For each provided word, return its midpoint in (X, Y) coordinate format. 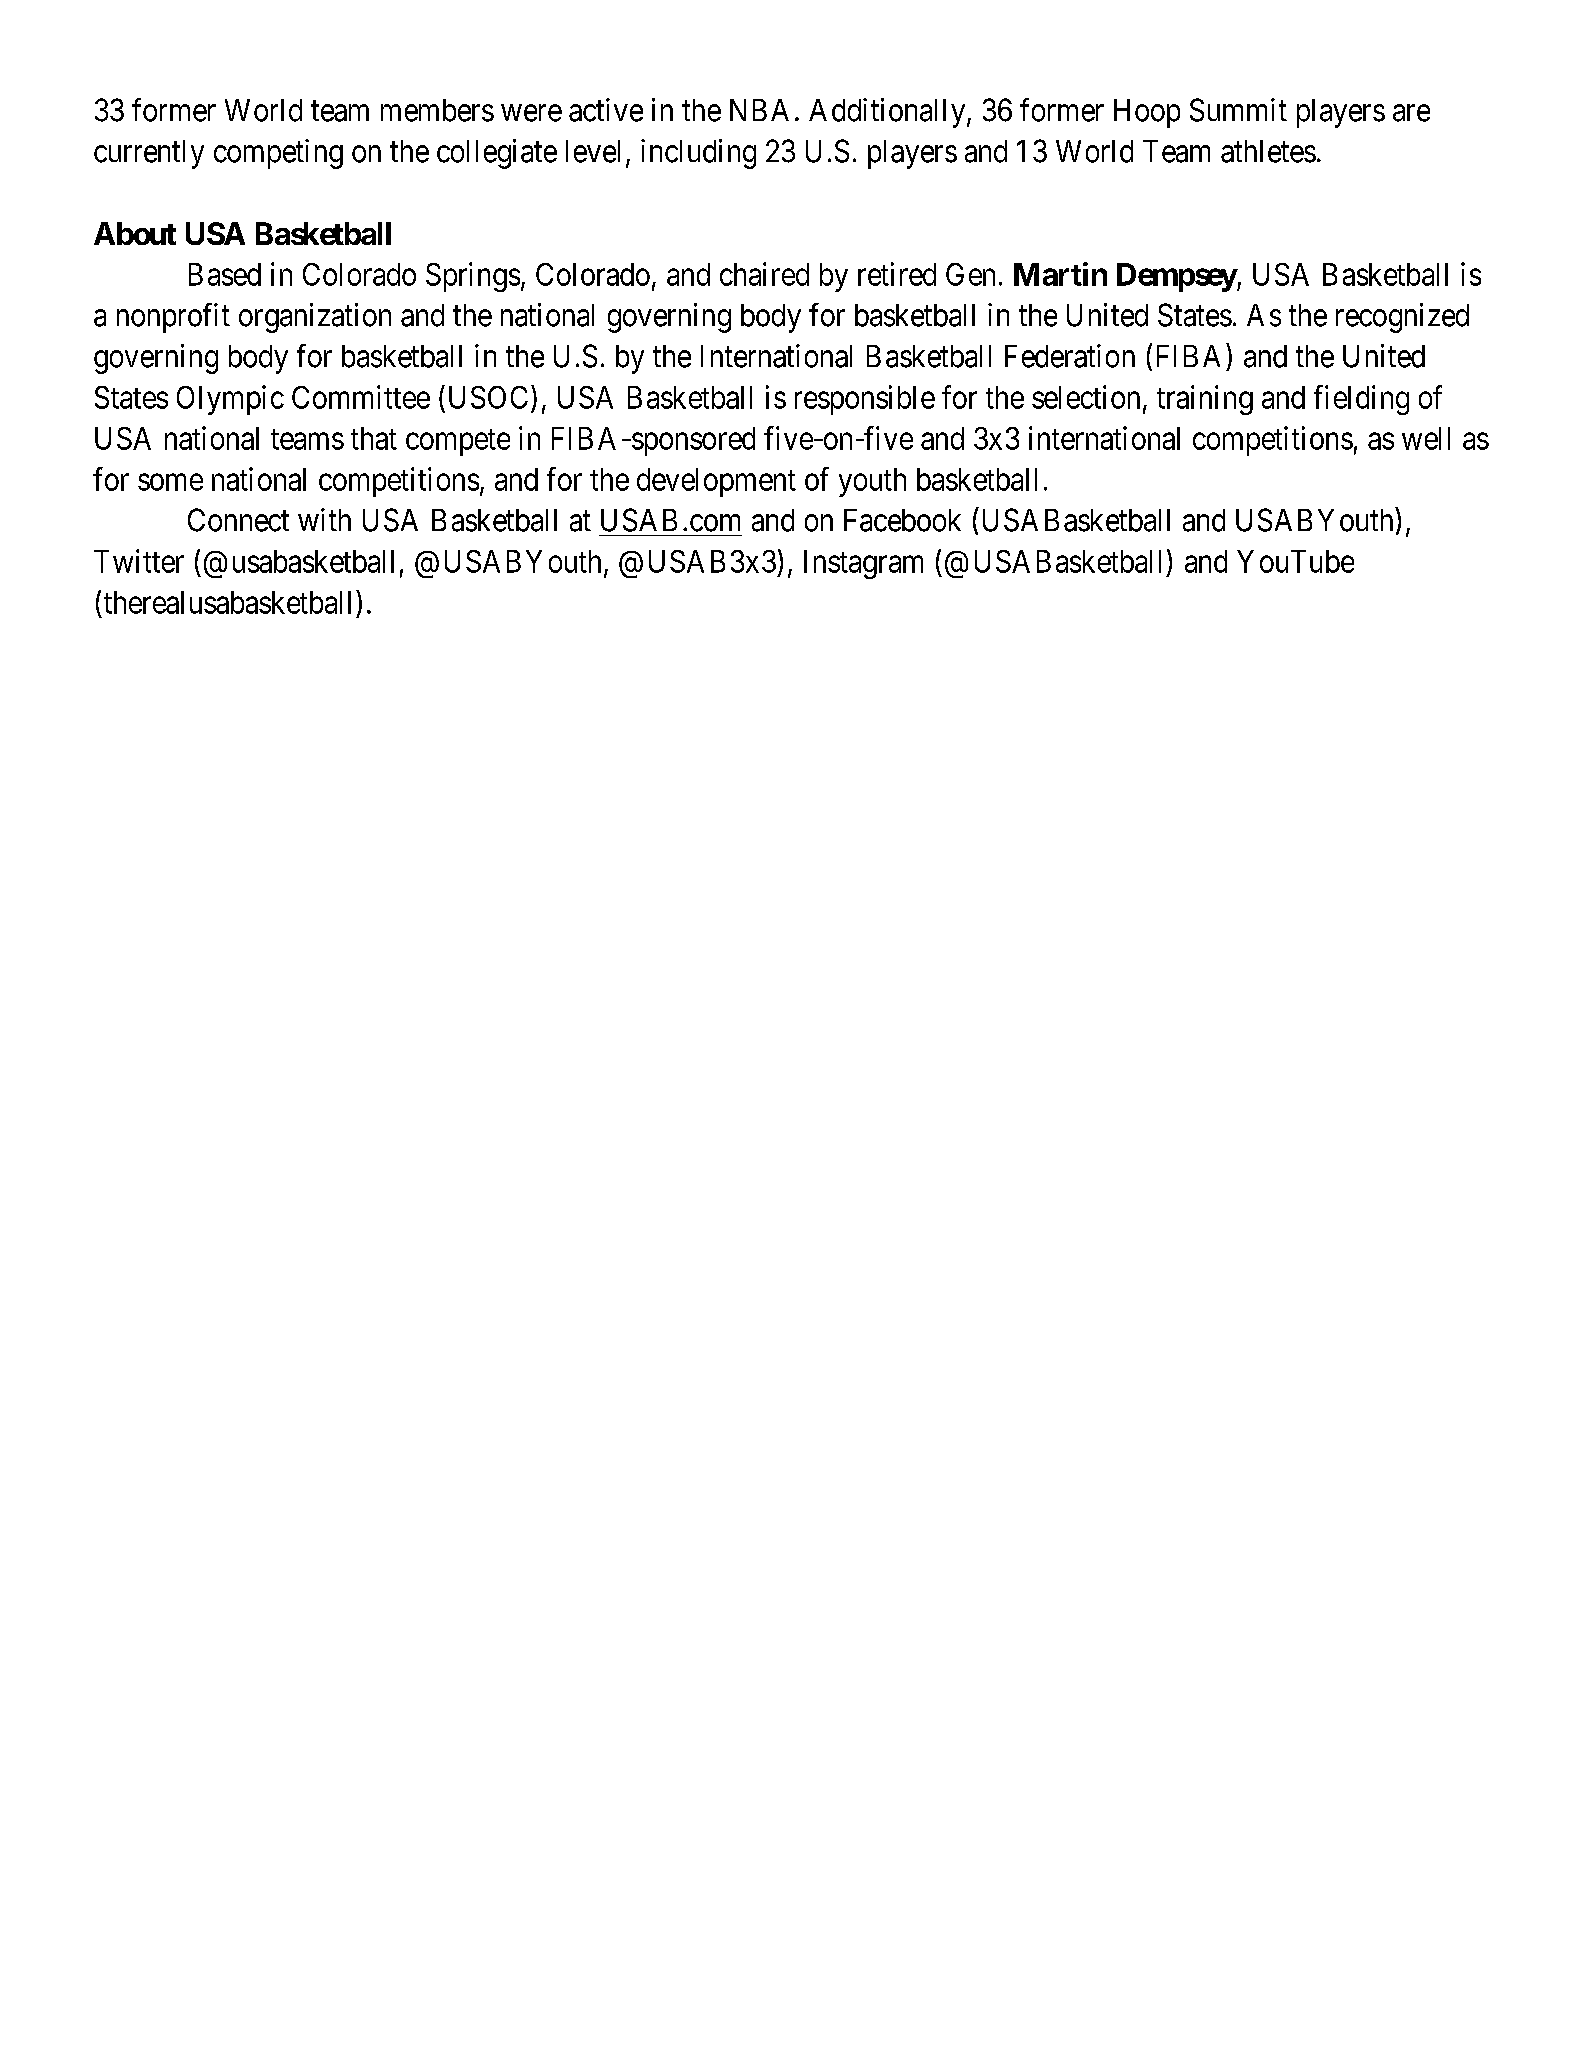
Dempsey (1177, 277)
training (1205, 400)
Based (225, 274)
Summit (1238, 110)
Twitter (139, 561)
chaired (764, 274)
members (437, 110)
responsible (865, 400)
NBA (759, 110)
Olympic (230, 400)
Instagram (863, 564)
